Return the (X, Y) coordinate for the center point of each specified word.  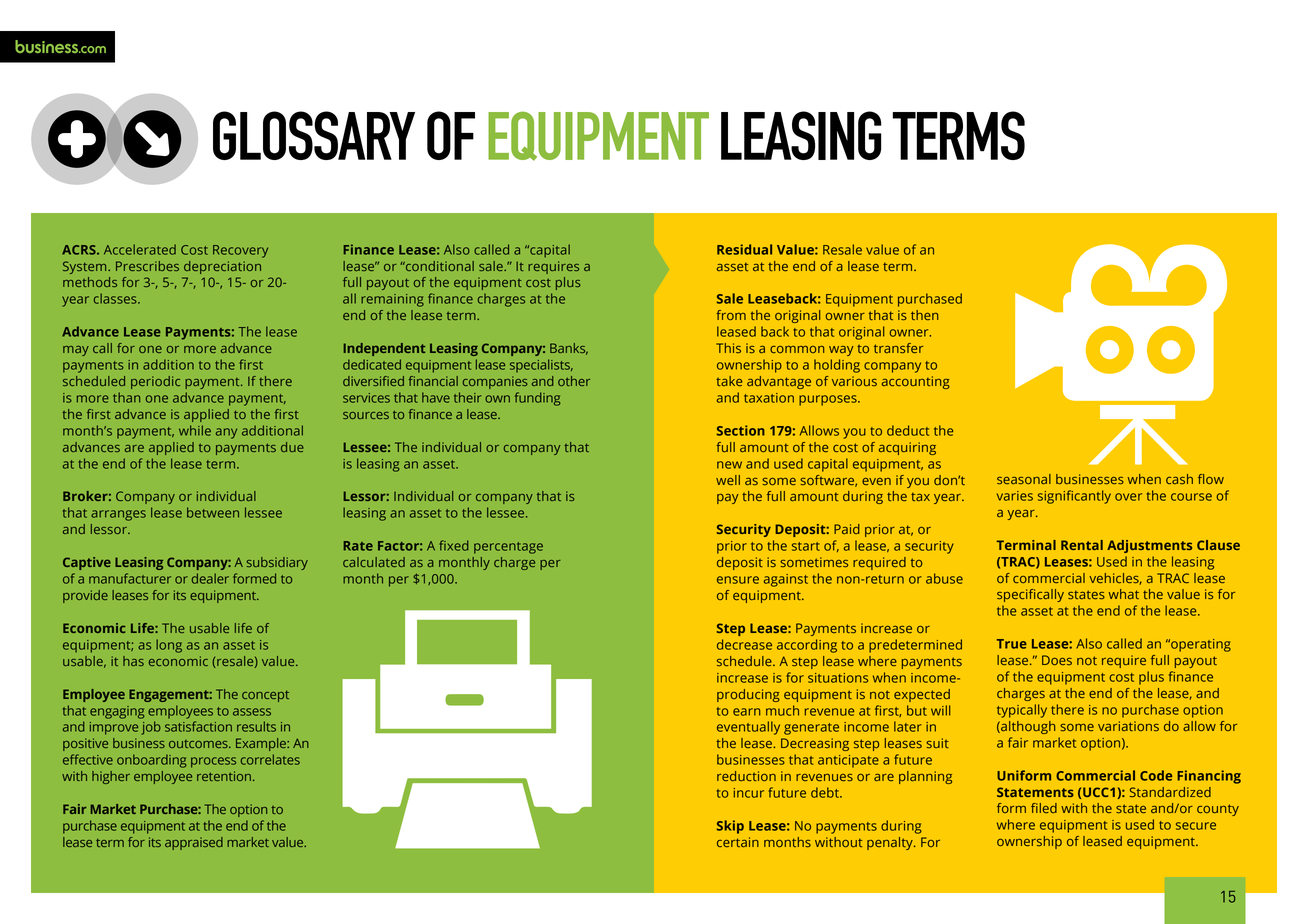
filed (1044, 808)
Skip (730, 827)
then (924, 315)
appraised (194, 843)
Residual (744, 249)
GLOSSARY (314, 135)
